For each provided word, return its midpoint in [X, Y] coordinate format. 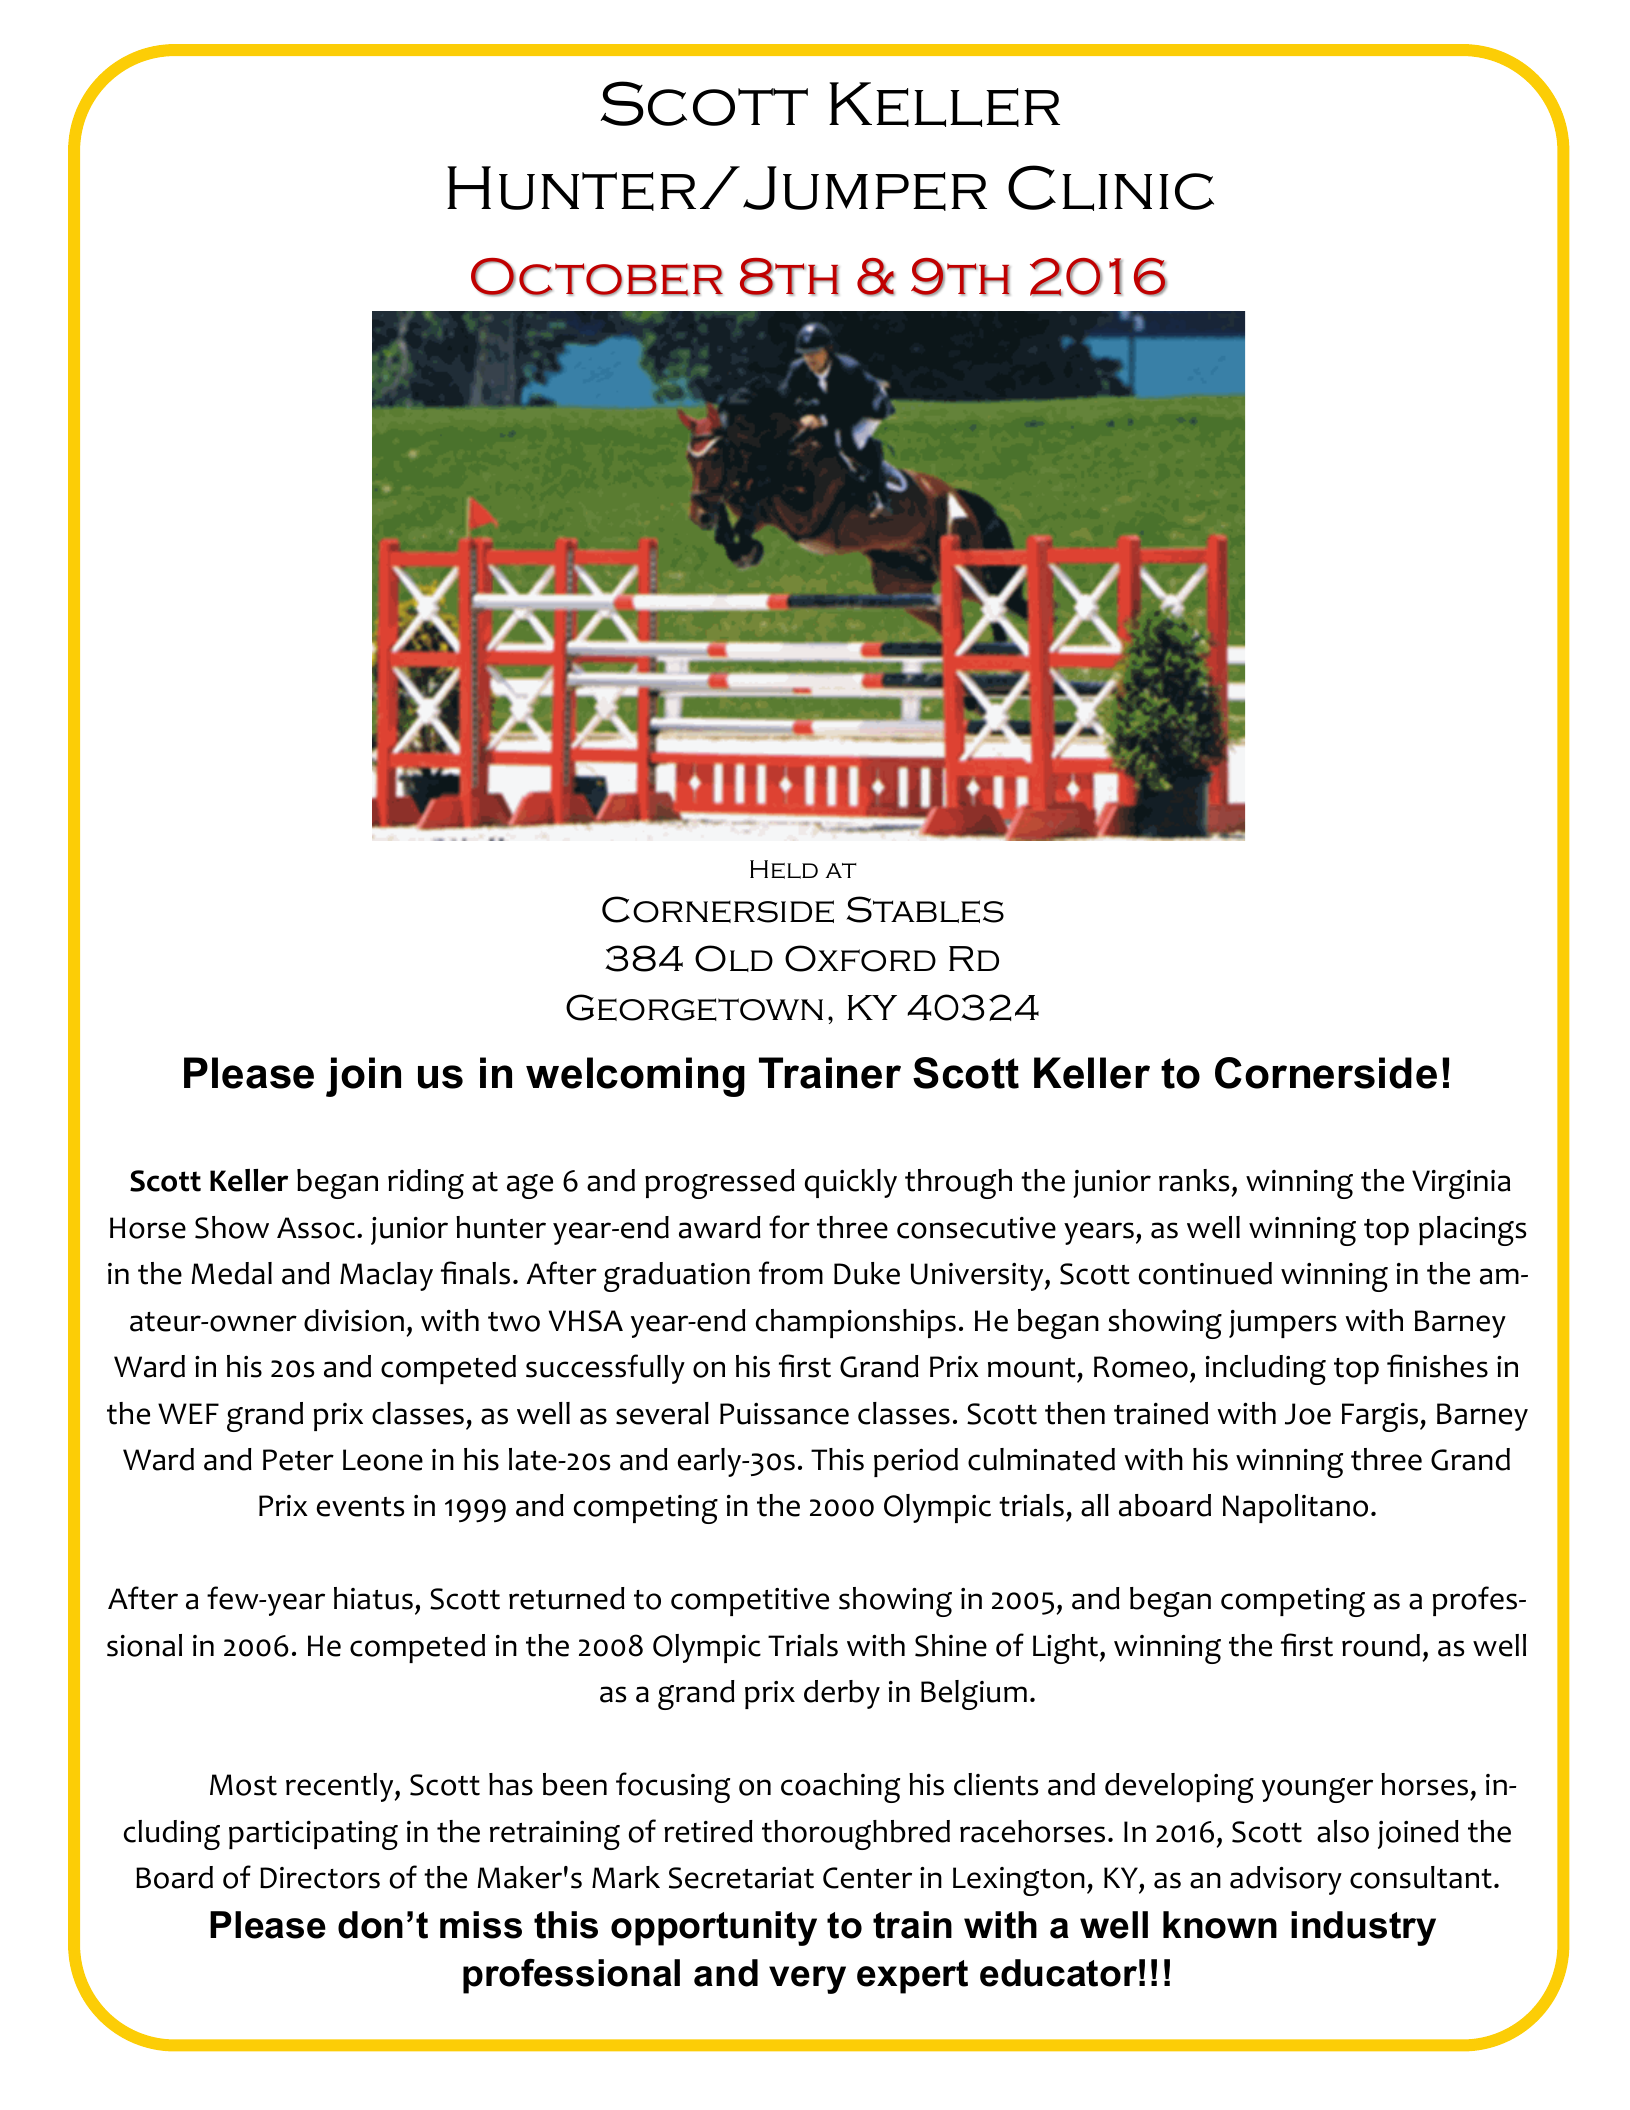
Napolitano [1295, 1508]
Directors [320, 1878]
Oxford [860, 958]
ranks [1194, 1180]
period [916, 1462]
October [597, 277]
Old [734, 958]
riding [426, 1184]
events [360, 1507]
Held [784, 869]
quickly [851, 1183]
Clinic [1111, 188]
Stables [925, 909]
